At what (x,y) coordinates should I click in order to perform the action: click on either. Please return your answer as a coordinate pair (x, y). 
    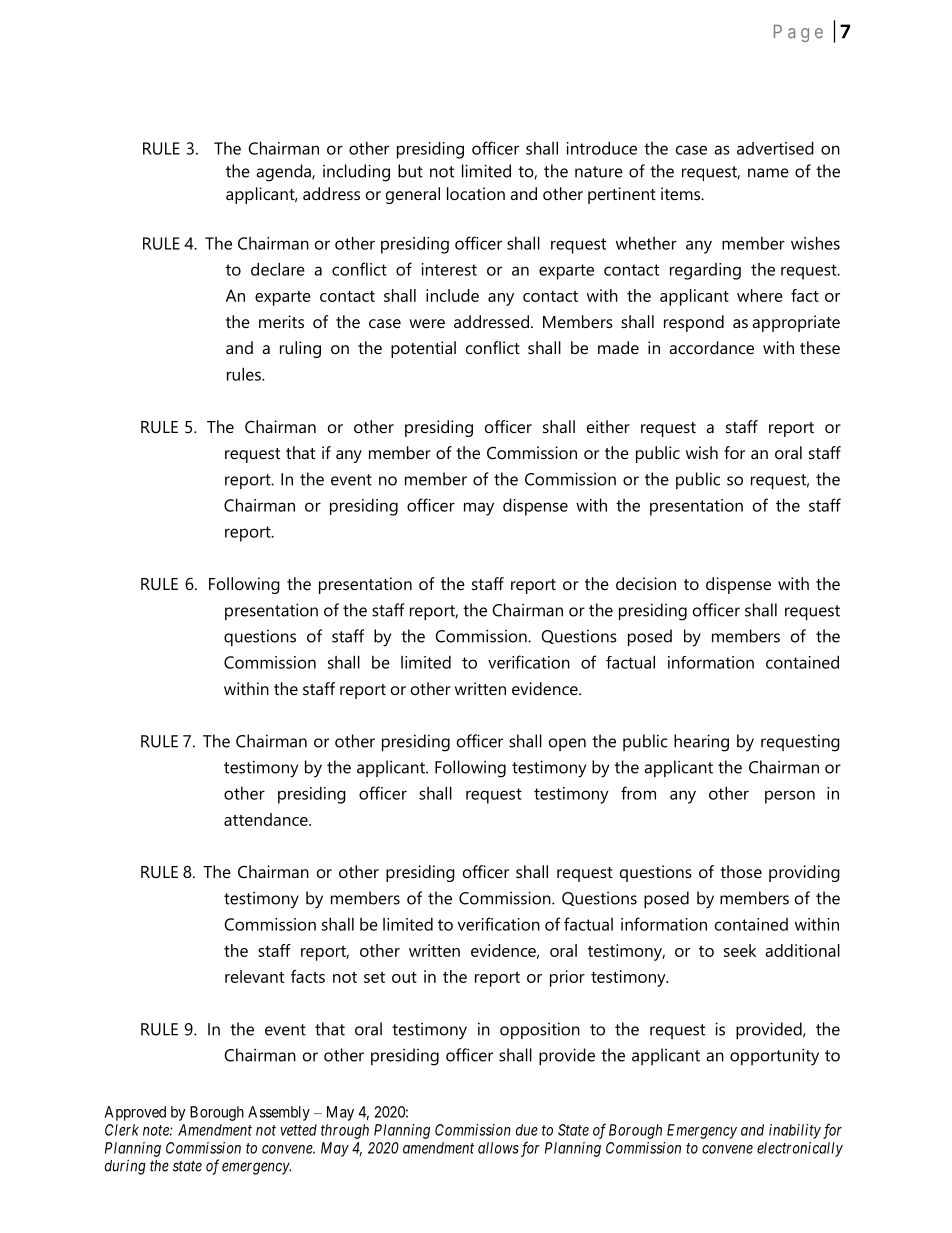
    Looking at the image, I should click on (608, 426).
